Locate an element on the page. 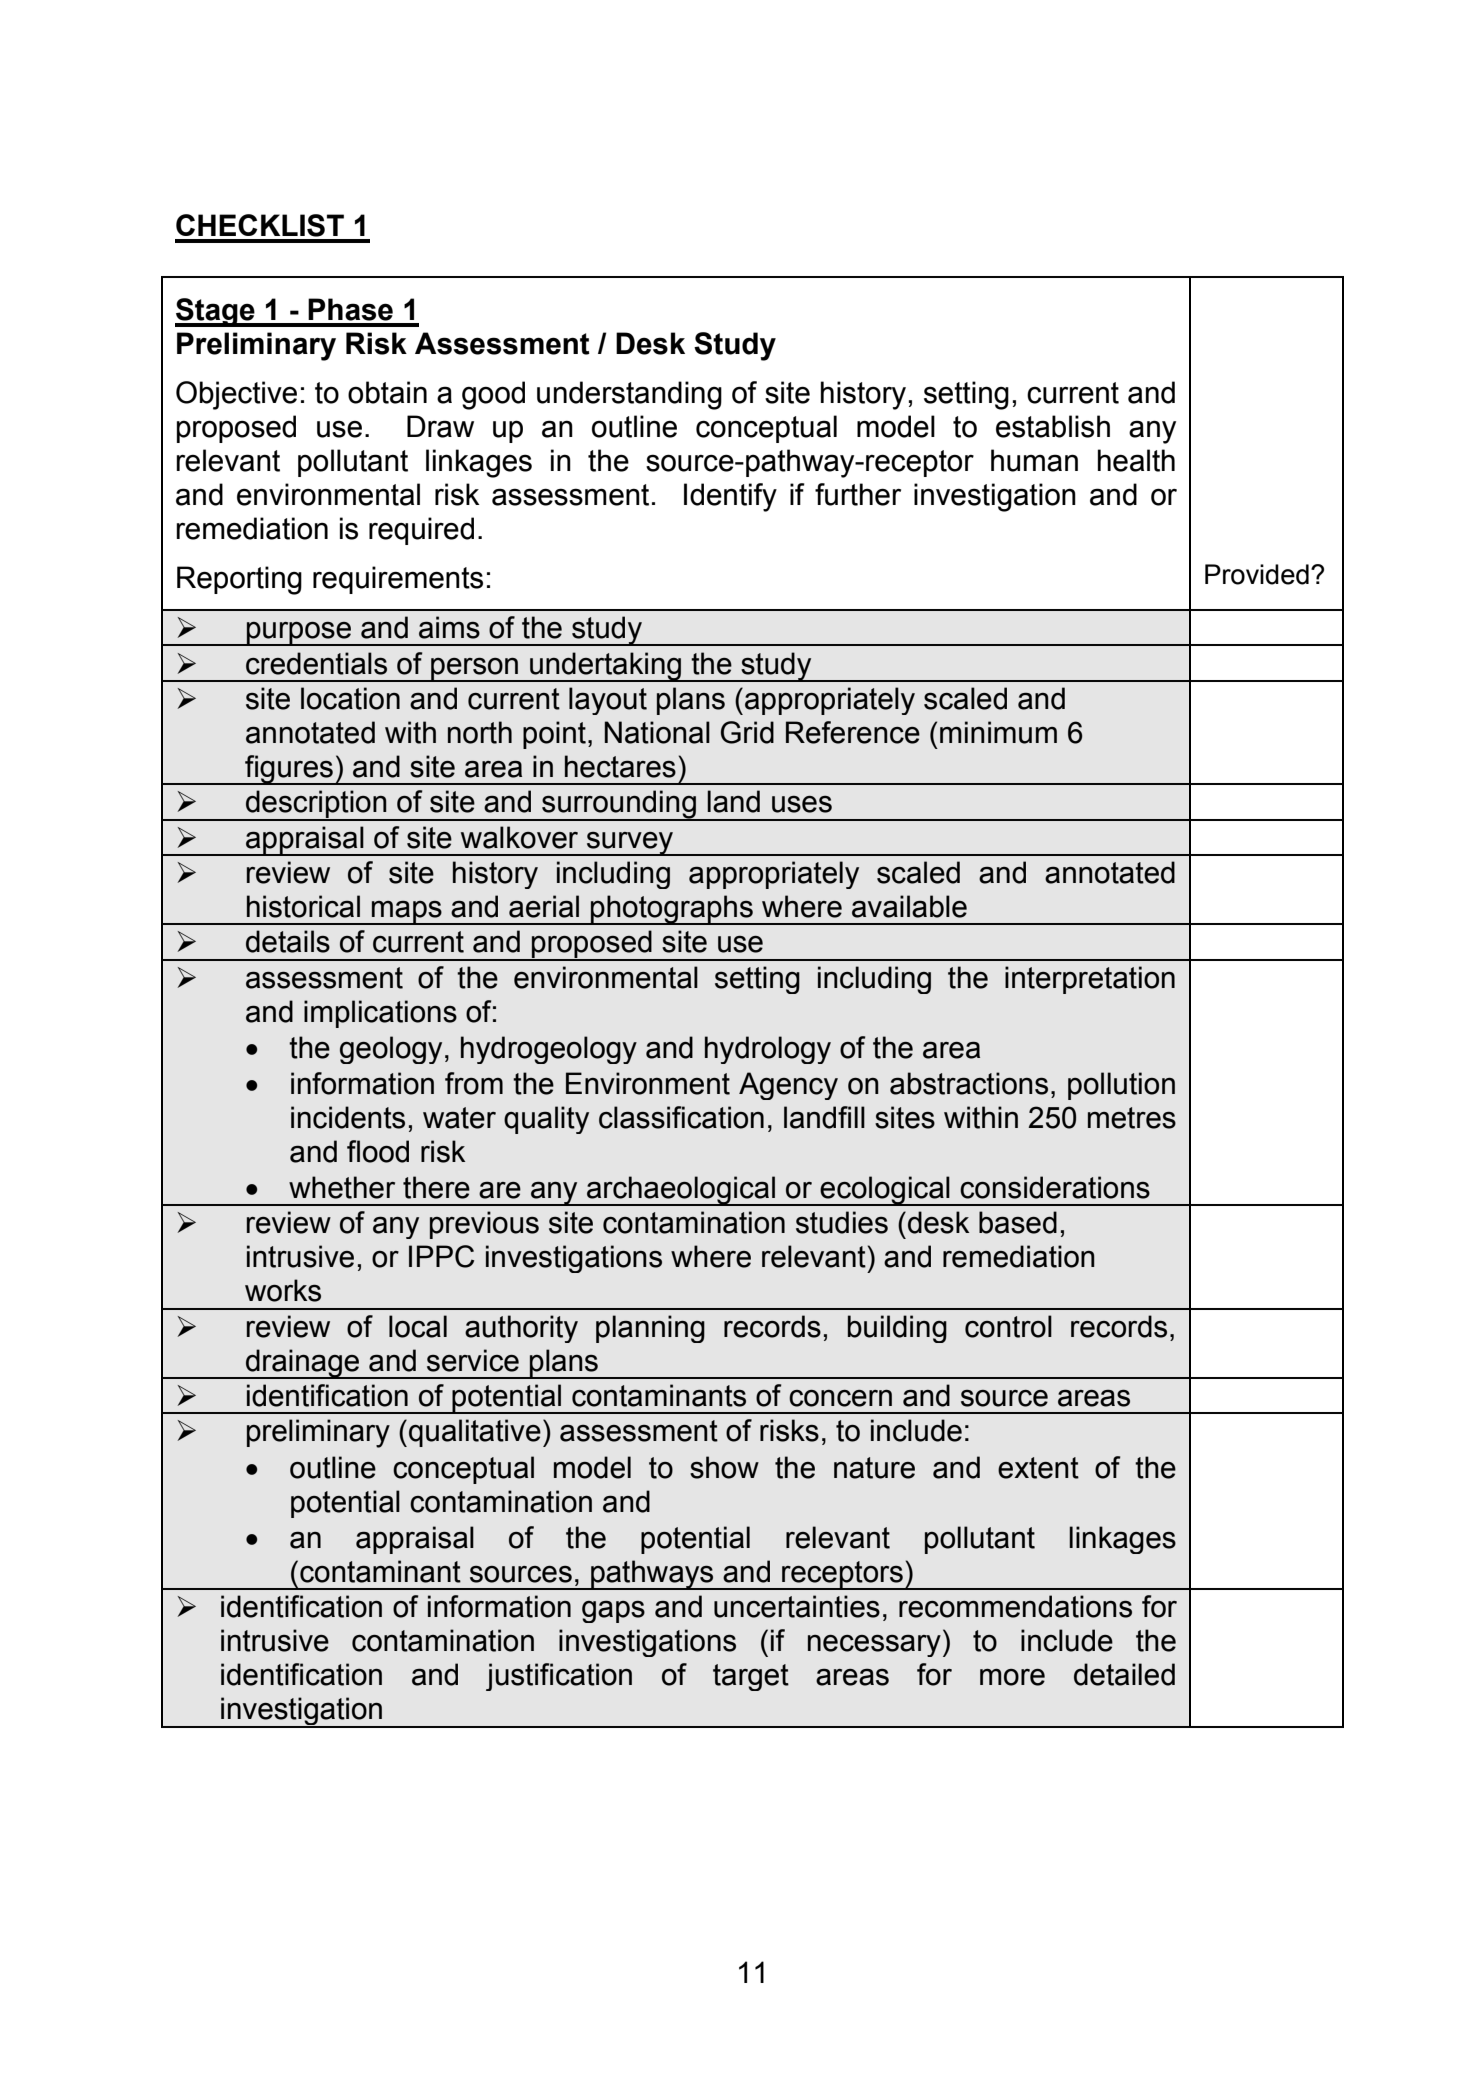 Image resolution: width=1469 pixels, height=2079 pixels. description is located at coordinates (316, 805).
